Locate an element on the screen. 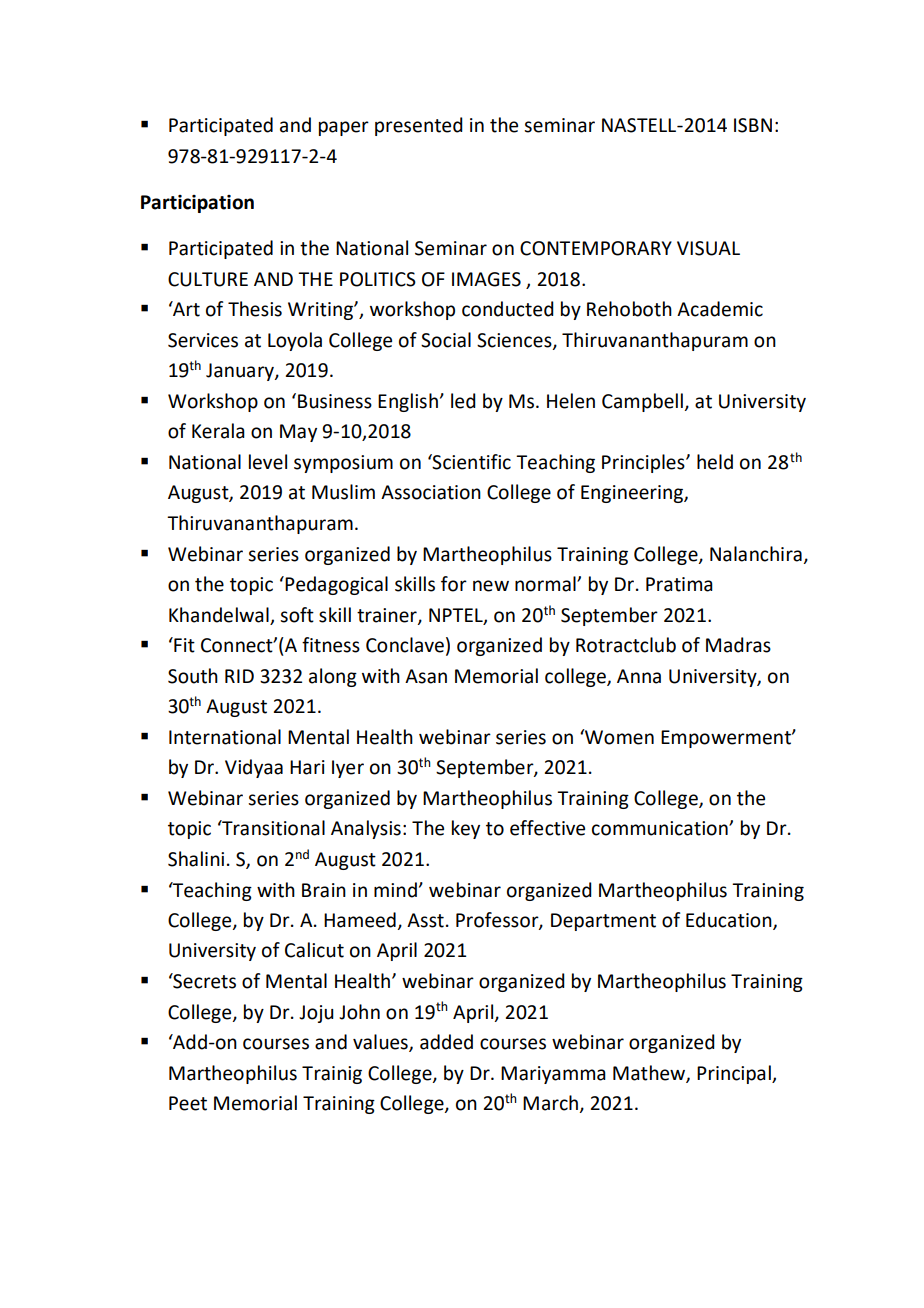 The width and height of the screenshot is (924, 1308). presented is located at coordinates (419, 126).
